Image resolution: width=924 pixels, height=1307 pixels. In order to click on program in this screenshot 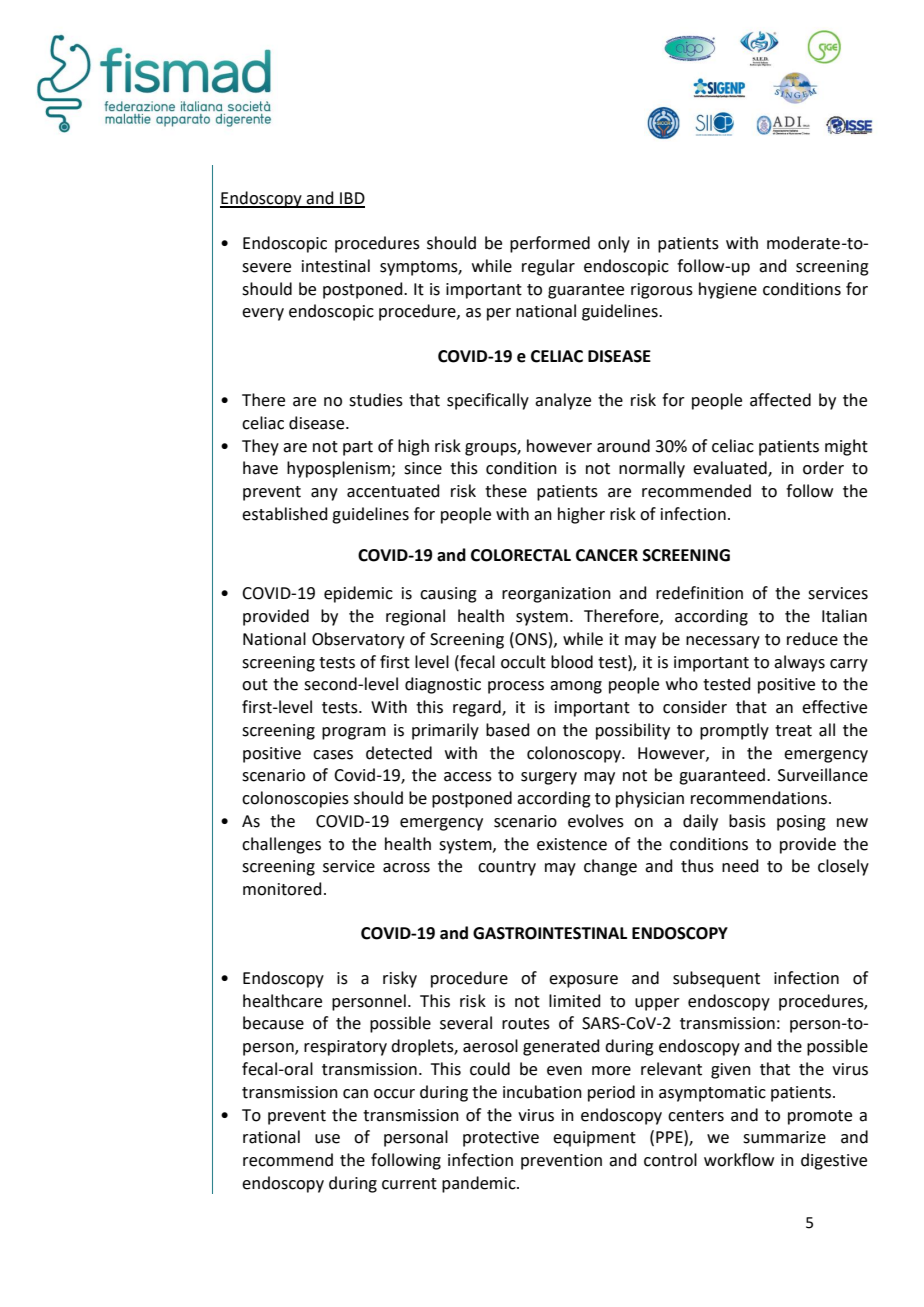, I will do `click(354, 733)`.
